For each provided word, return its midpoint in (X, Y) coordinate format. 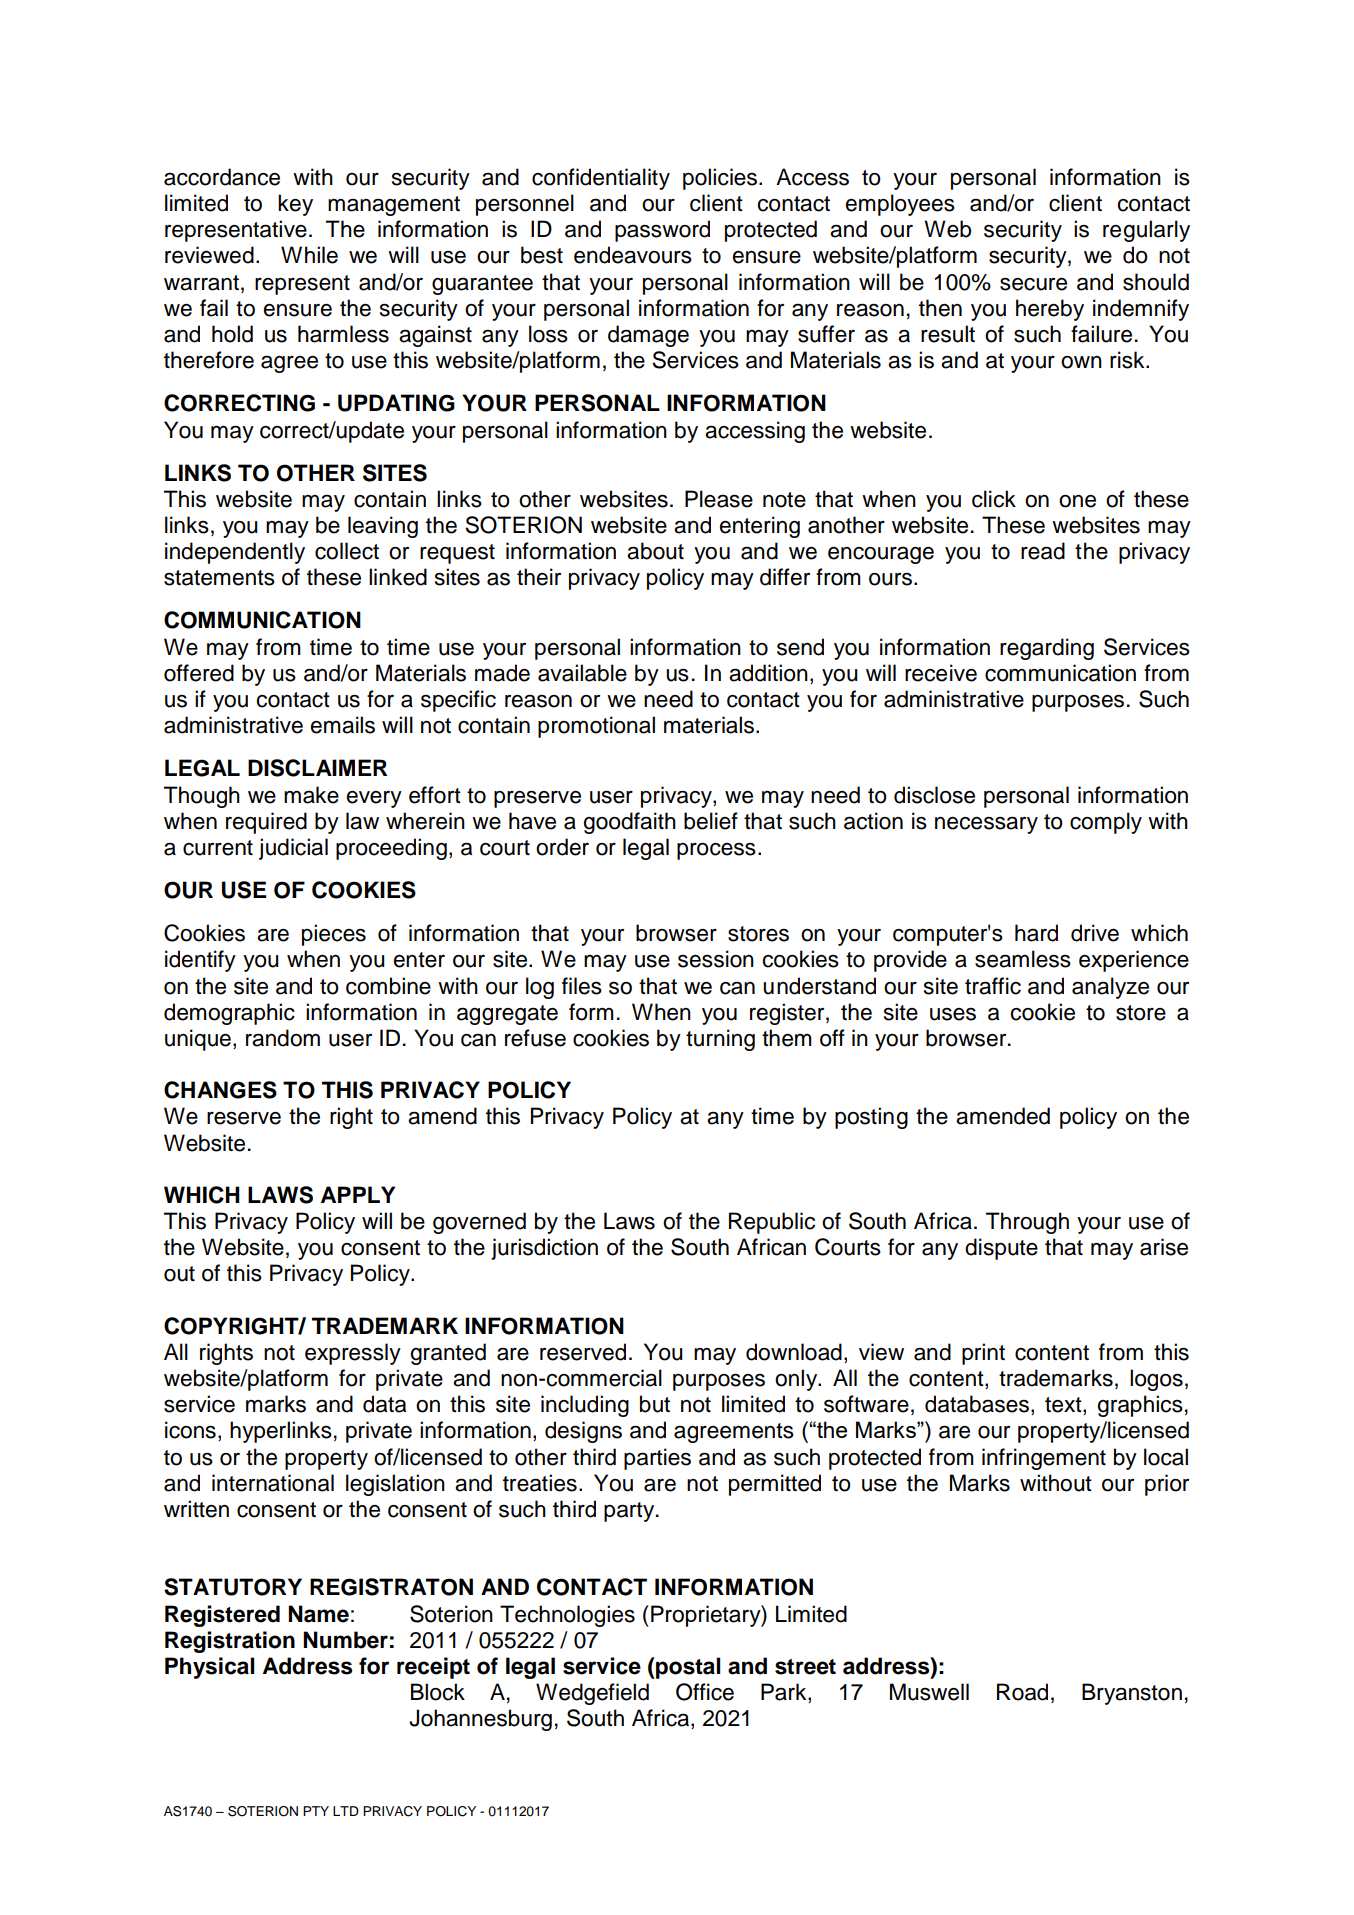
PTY (316, 1811)
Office (705, 1692)
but (655, 1404)
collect (347, 551)
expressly (353, 1354)
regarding (1047, 649)
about (655, 551)
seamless (1023, 959)
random (283, 1038)
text (1064, 1406)
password (662, 231)
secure (1033, 284)
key (295, 205)
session (716, 959)
